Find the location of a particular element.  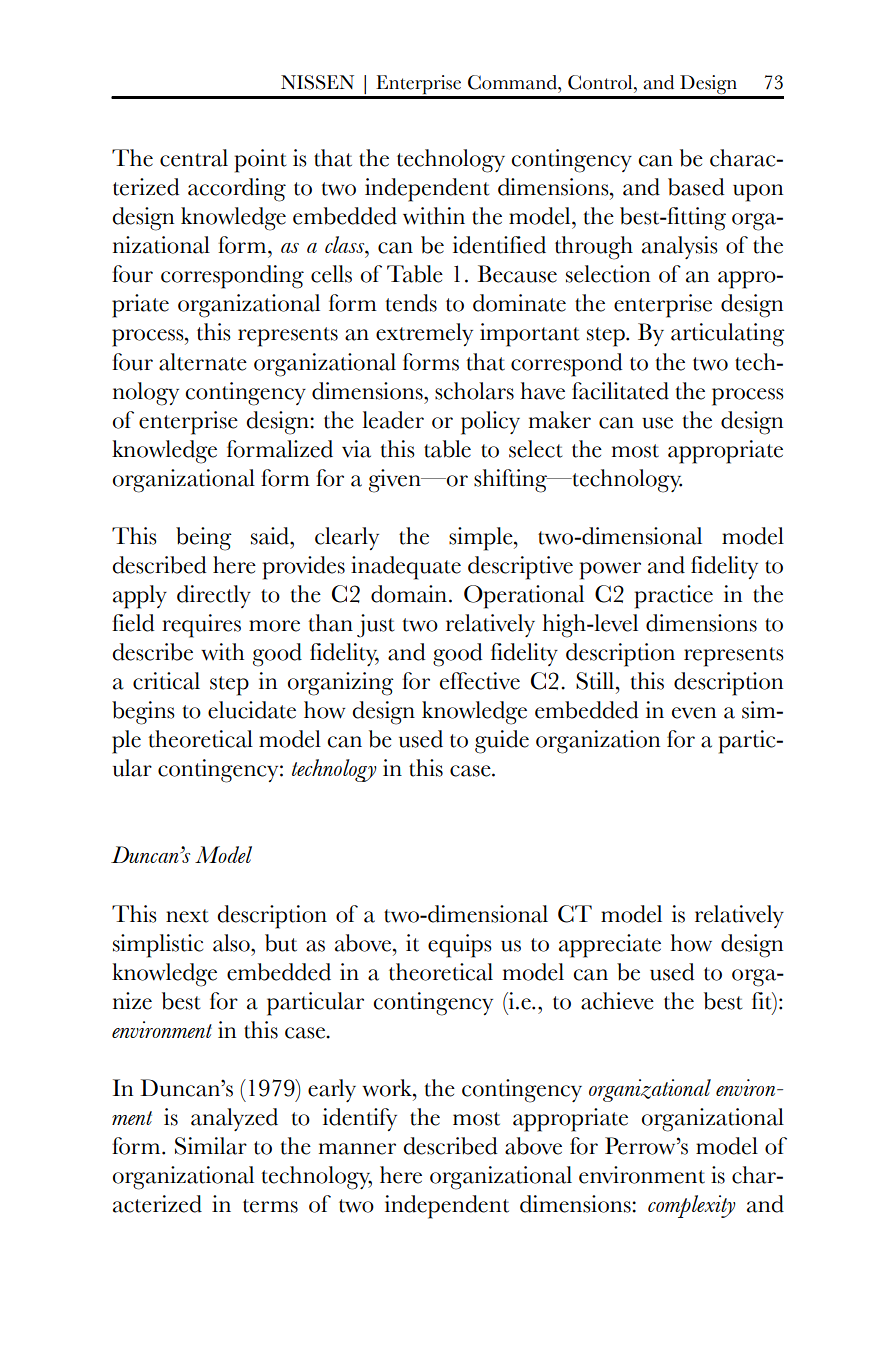

being is located at coordinates (204, 539).
